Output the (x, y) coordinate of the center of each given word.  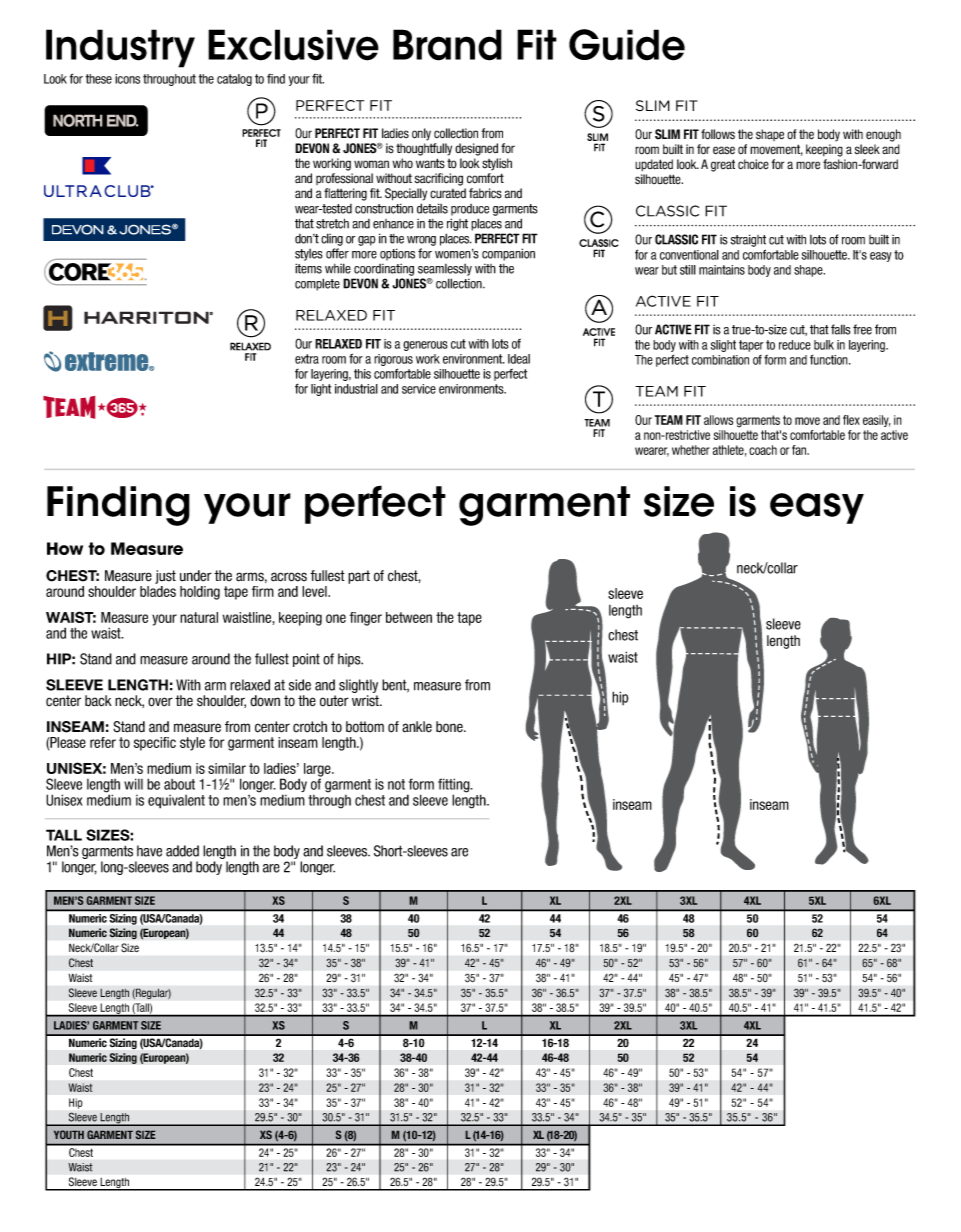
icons (127, 79)
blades (158, 591)
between (409, 617)
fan (800, 450)
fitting (455, 786)
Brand (447, 45)
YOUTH (69, 1134)
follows (718, 134)
